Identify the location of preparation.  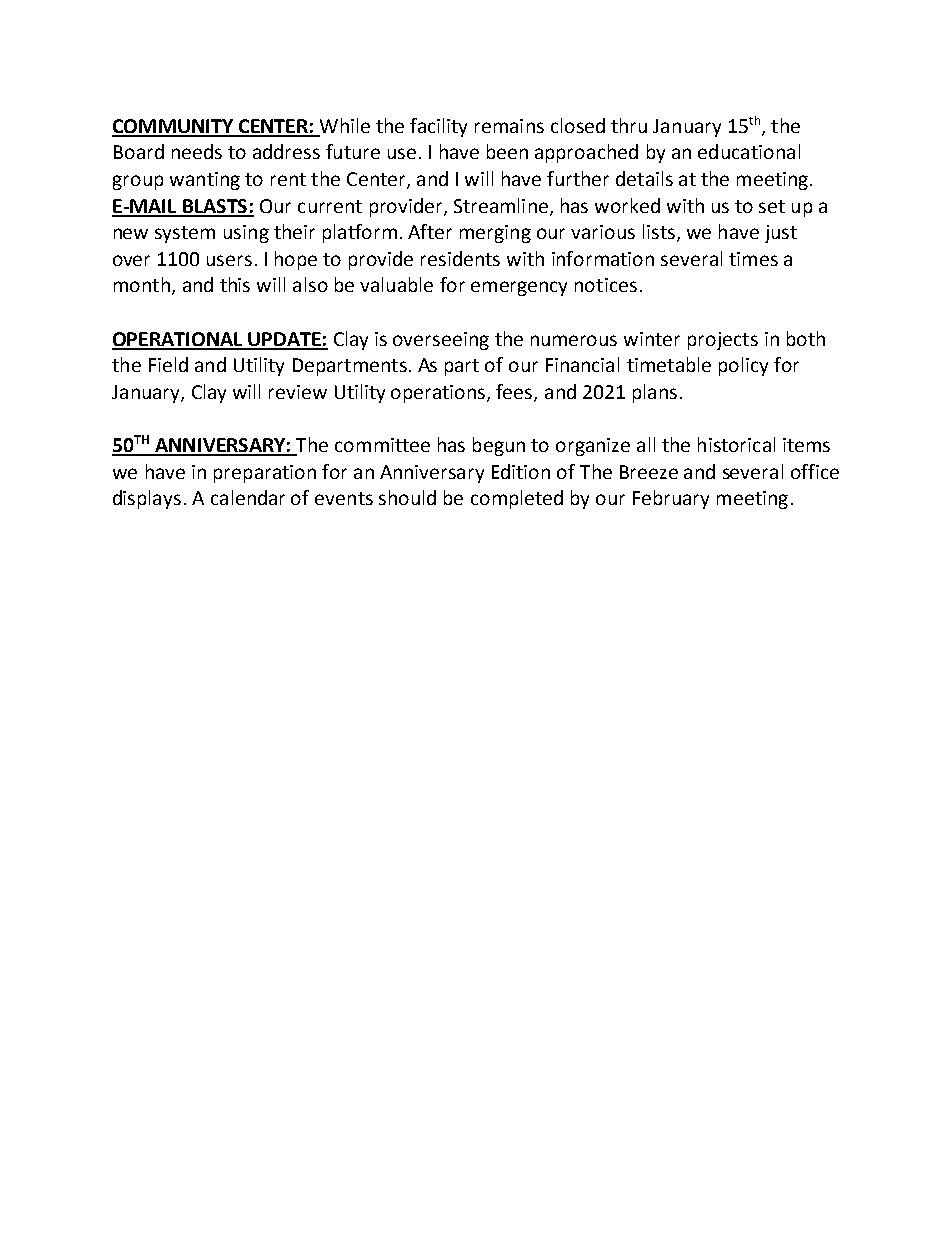
(265, 474).
